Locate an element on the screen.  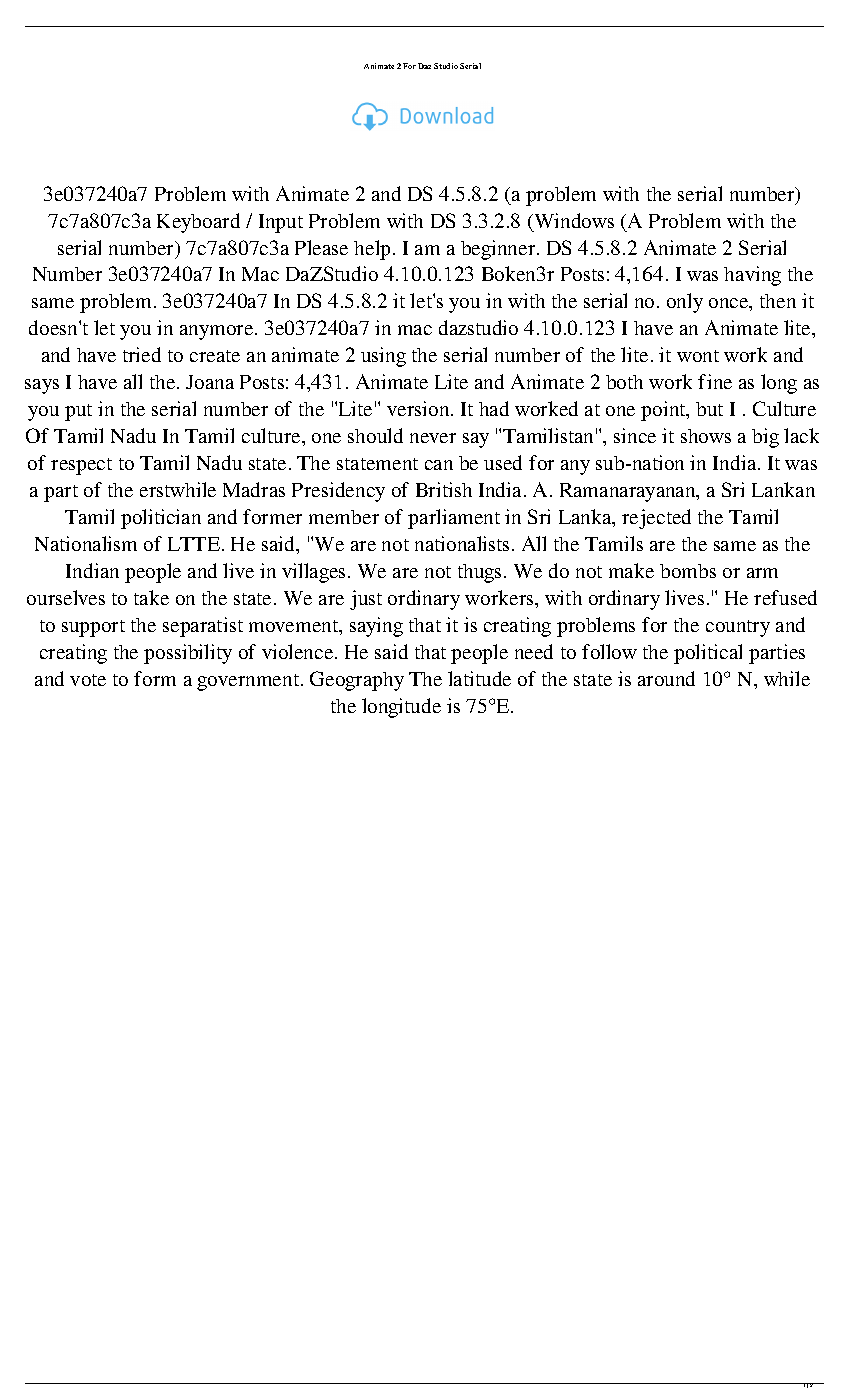
rejected is located at coordinates (656, 519).
